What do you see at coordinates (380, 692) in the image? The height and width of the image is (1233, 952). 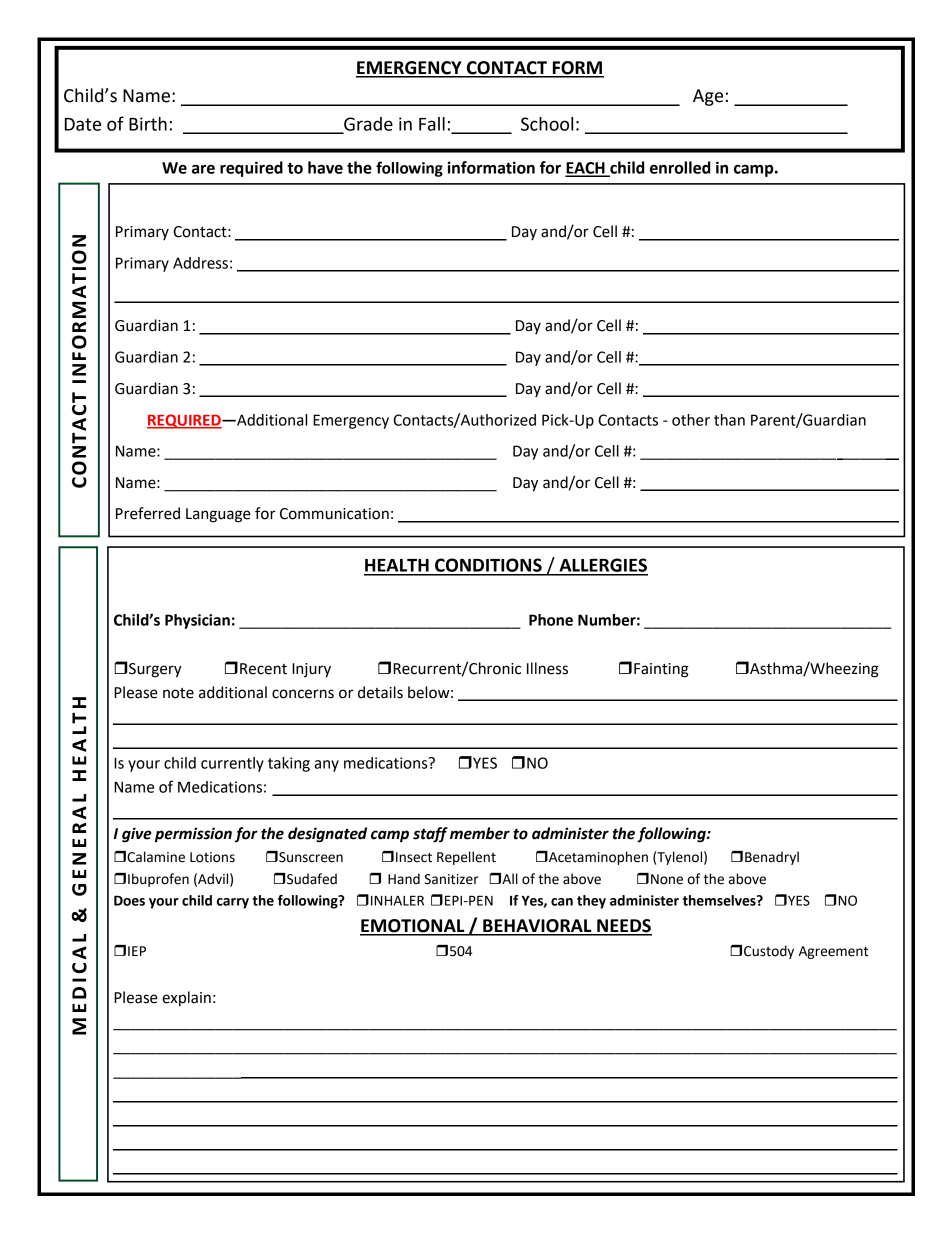 I see `details` at bounding box center [380, 692].
